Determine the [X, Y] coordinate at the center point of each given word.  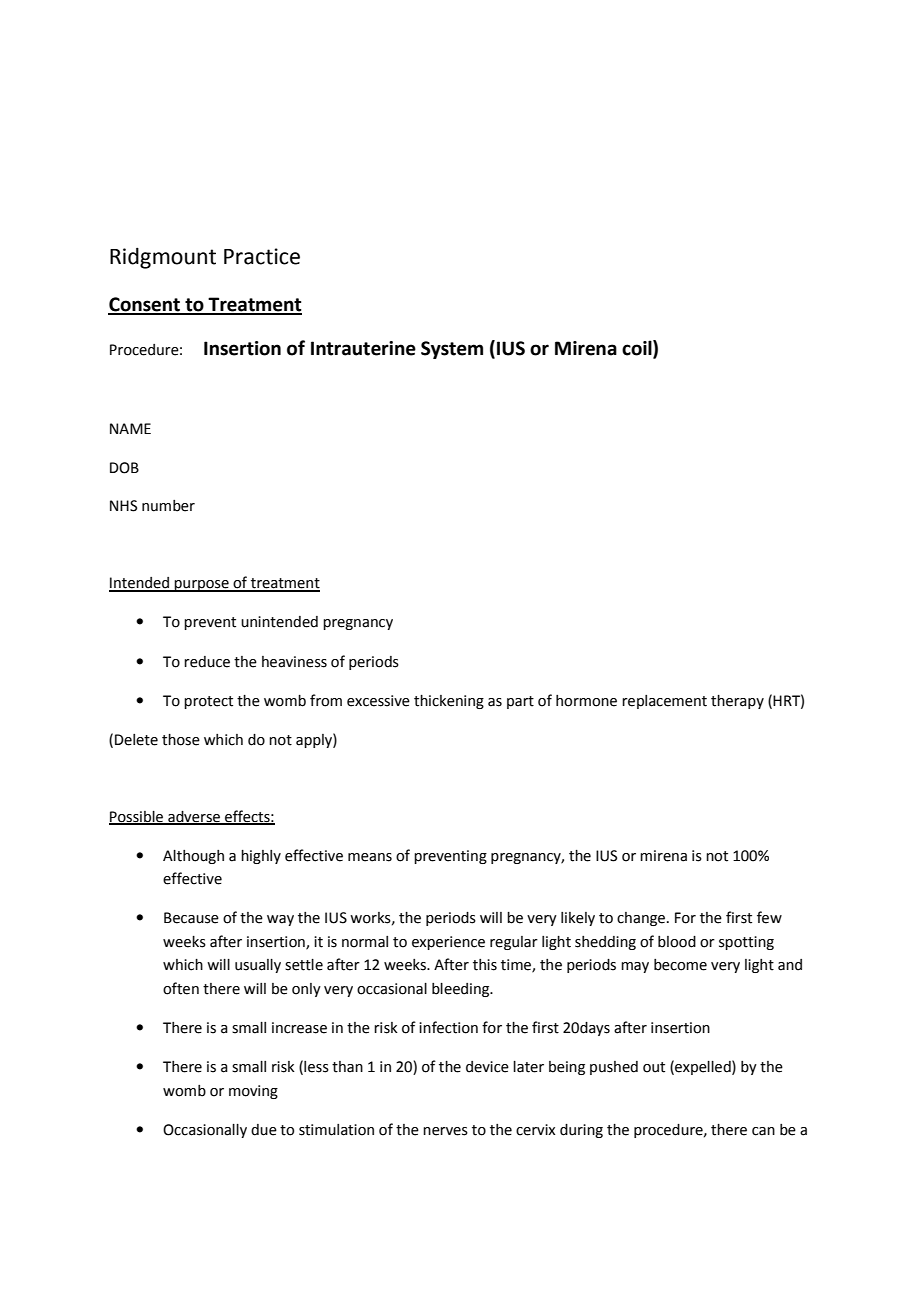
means [370, 857]
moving [253, 1092]
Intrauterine [363, 348]
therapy [737, 702]
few [769, 917]
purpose [202, 586]
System [452, 350]
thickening [449, 702]
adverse [194, 817]
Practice [262, 256]
